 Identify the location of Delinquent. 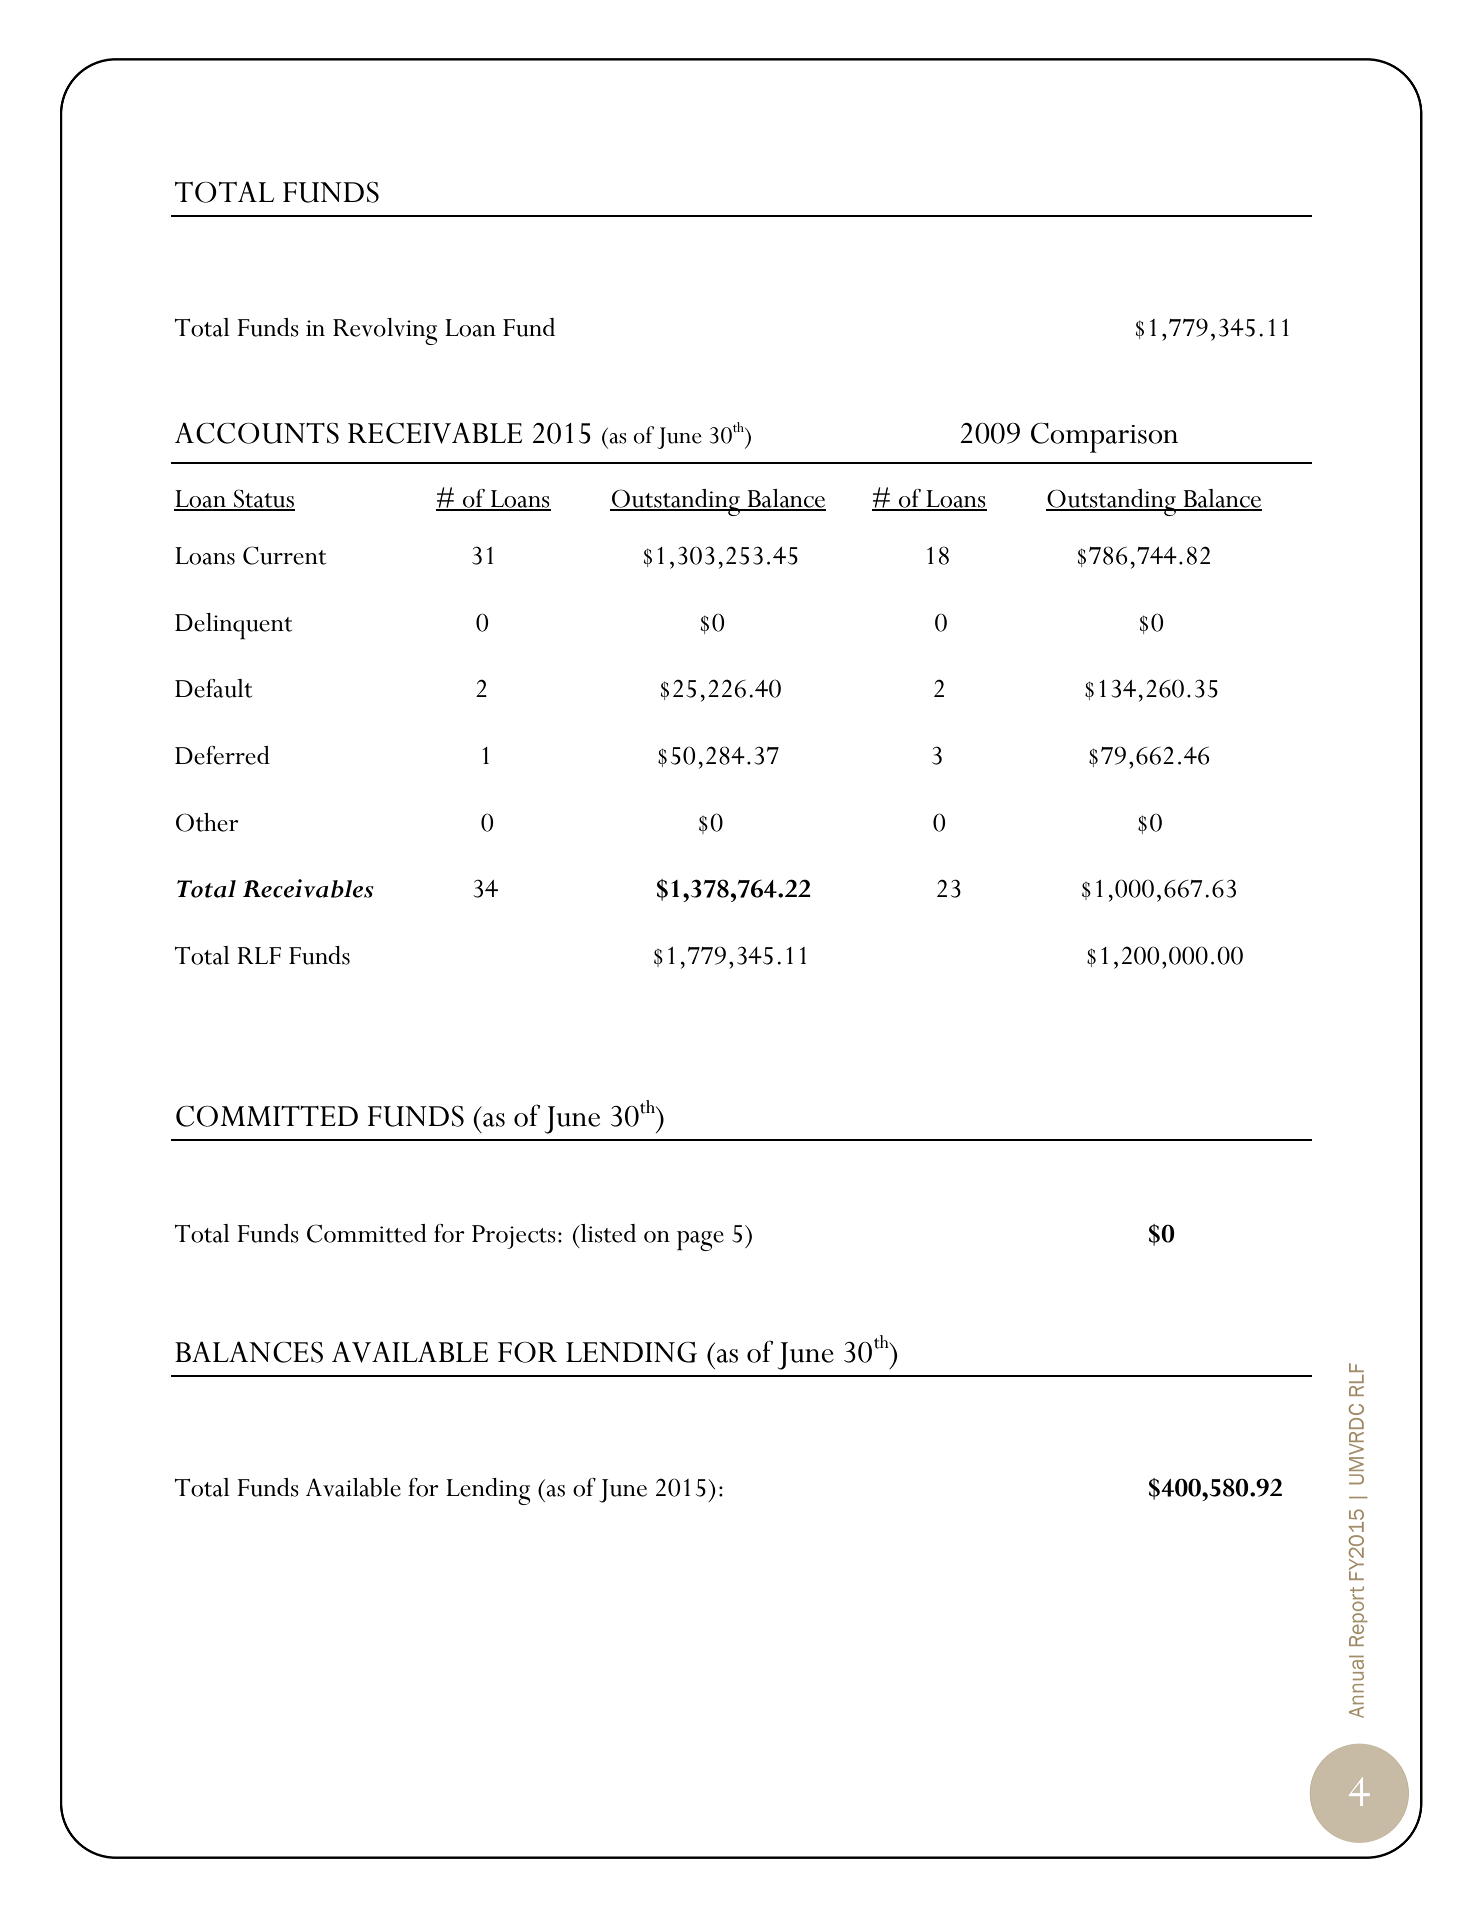
(233, 626).
